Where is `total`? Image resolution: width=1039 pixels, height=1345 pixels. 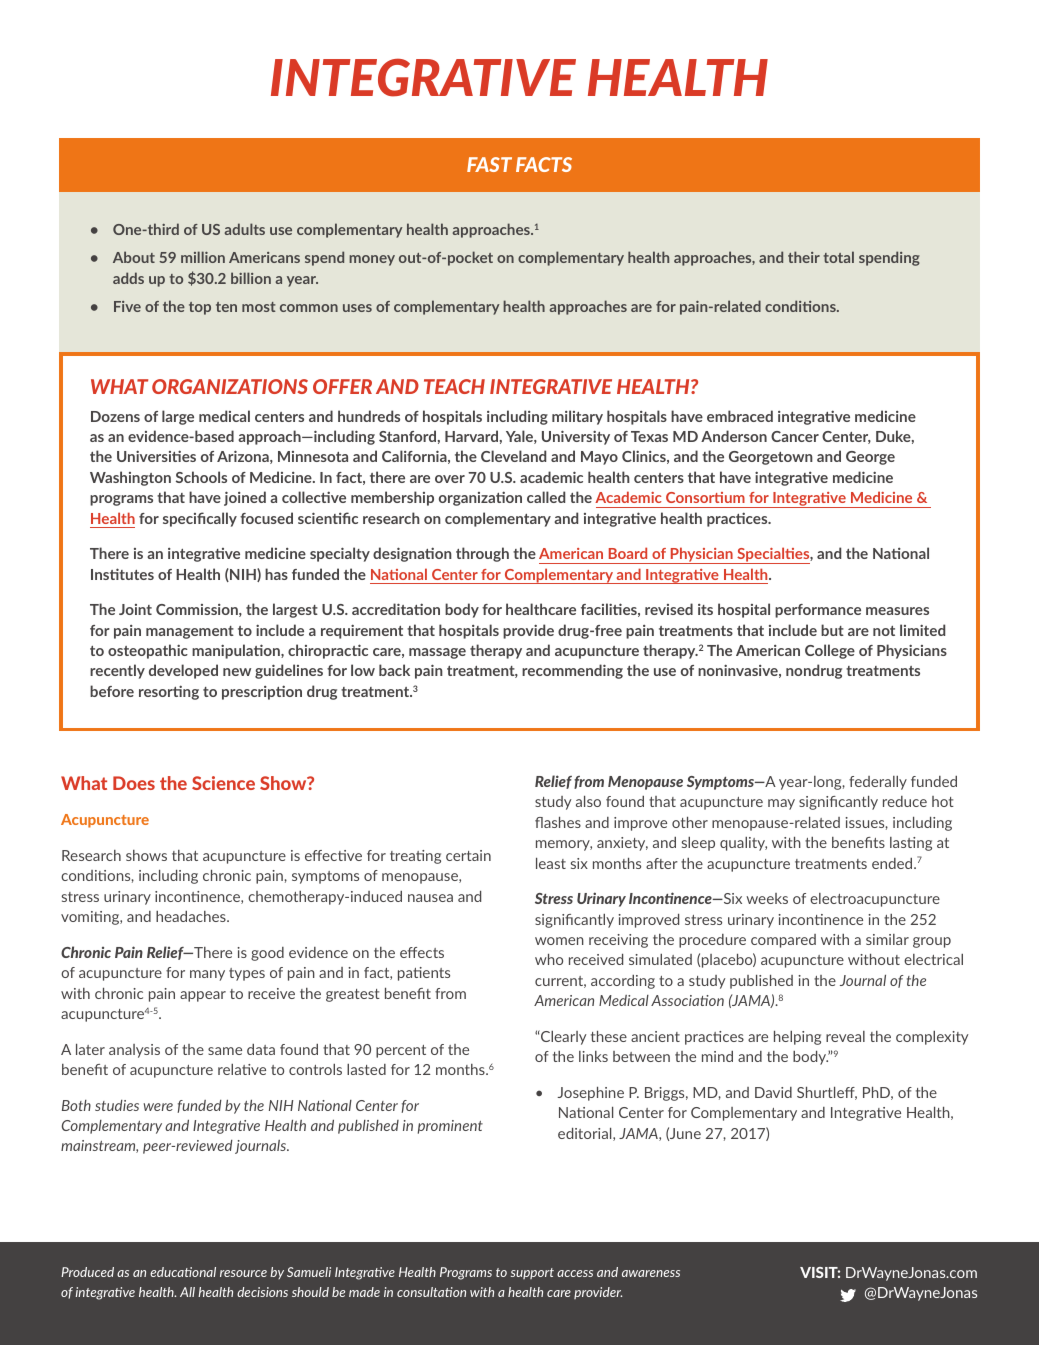 total is located at coordinates (838, 257).
